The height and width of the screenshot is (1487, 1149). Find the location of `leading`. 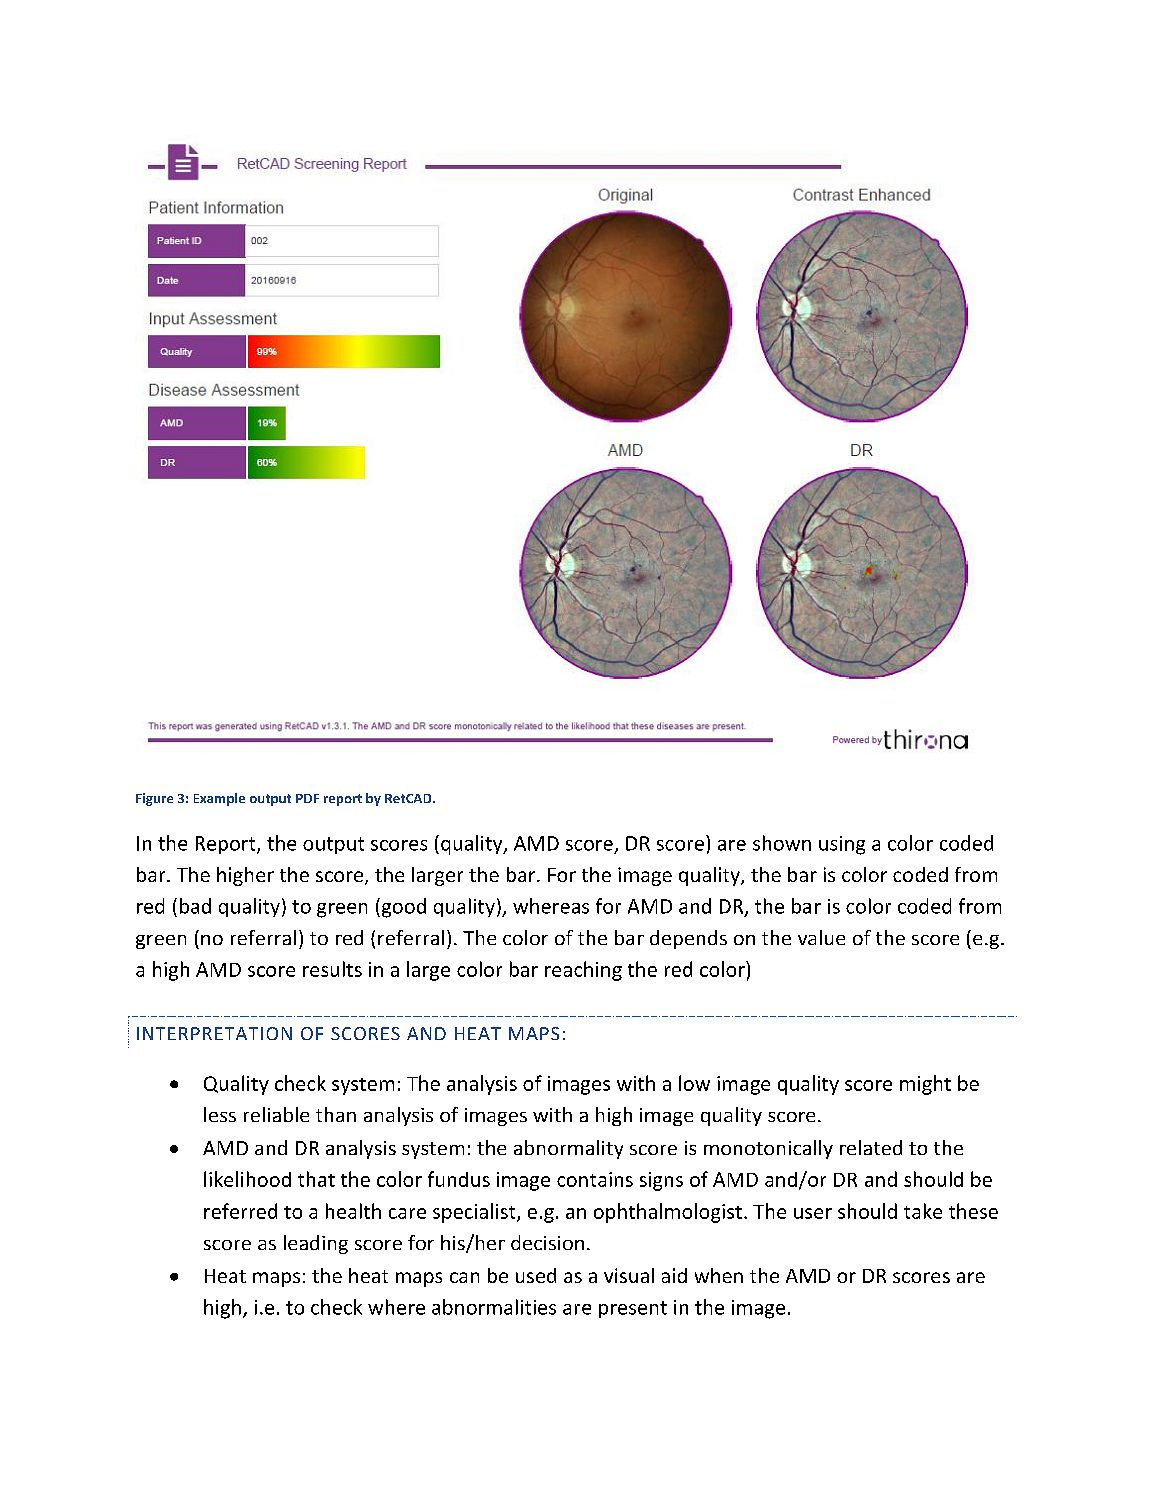

leading is located at coordinates (316, 1244).
